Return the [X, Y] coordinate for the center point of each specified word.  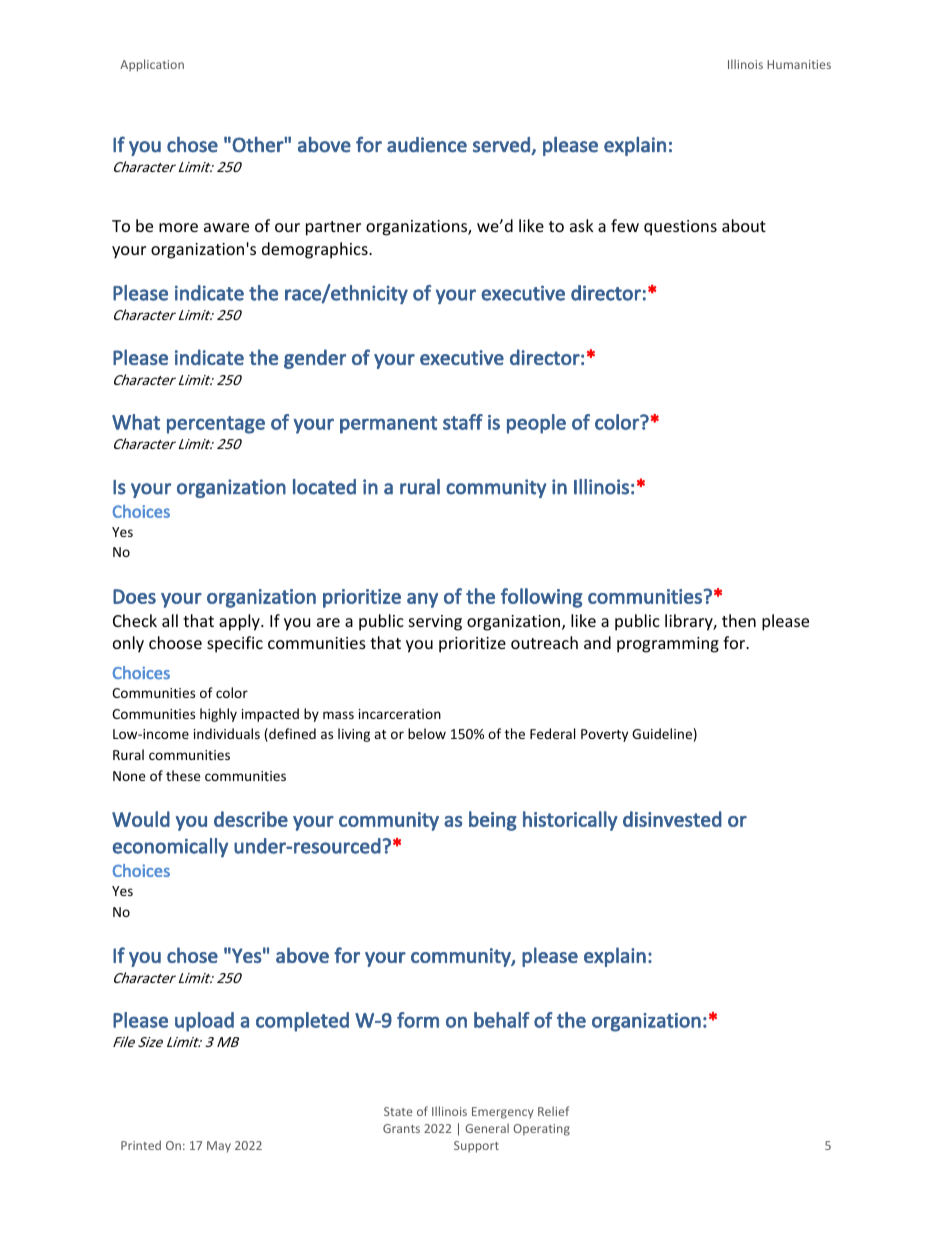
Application [152, 65]
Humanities [799, 64]
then [739, 620]
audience [427, 145]
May [219, 1147]
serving [435, 623]
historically [570, 821]
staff [463, 422]
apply [240, 622]
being [493, 821]
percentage [216, 425]
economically [170, 847]
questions [680, 228]
